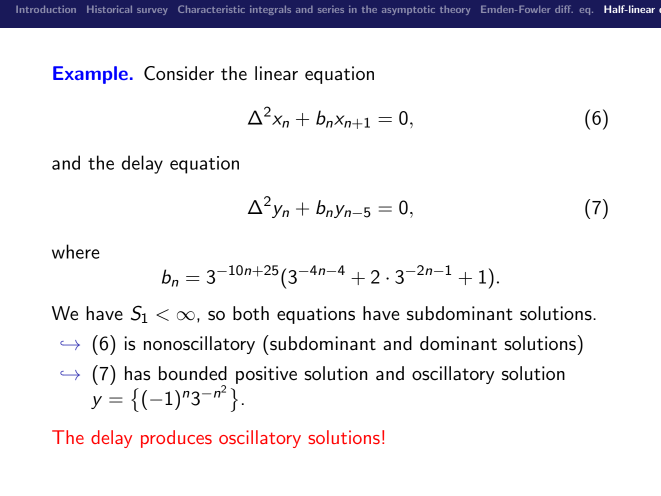 This document has height=496, width=661. Describe the element at coordinates (270, 10) in the document. I see `integrals` at that location.
